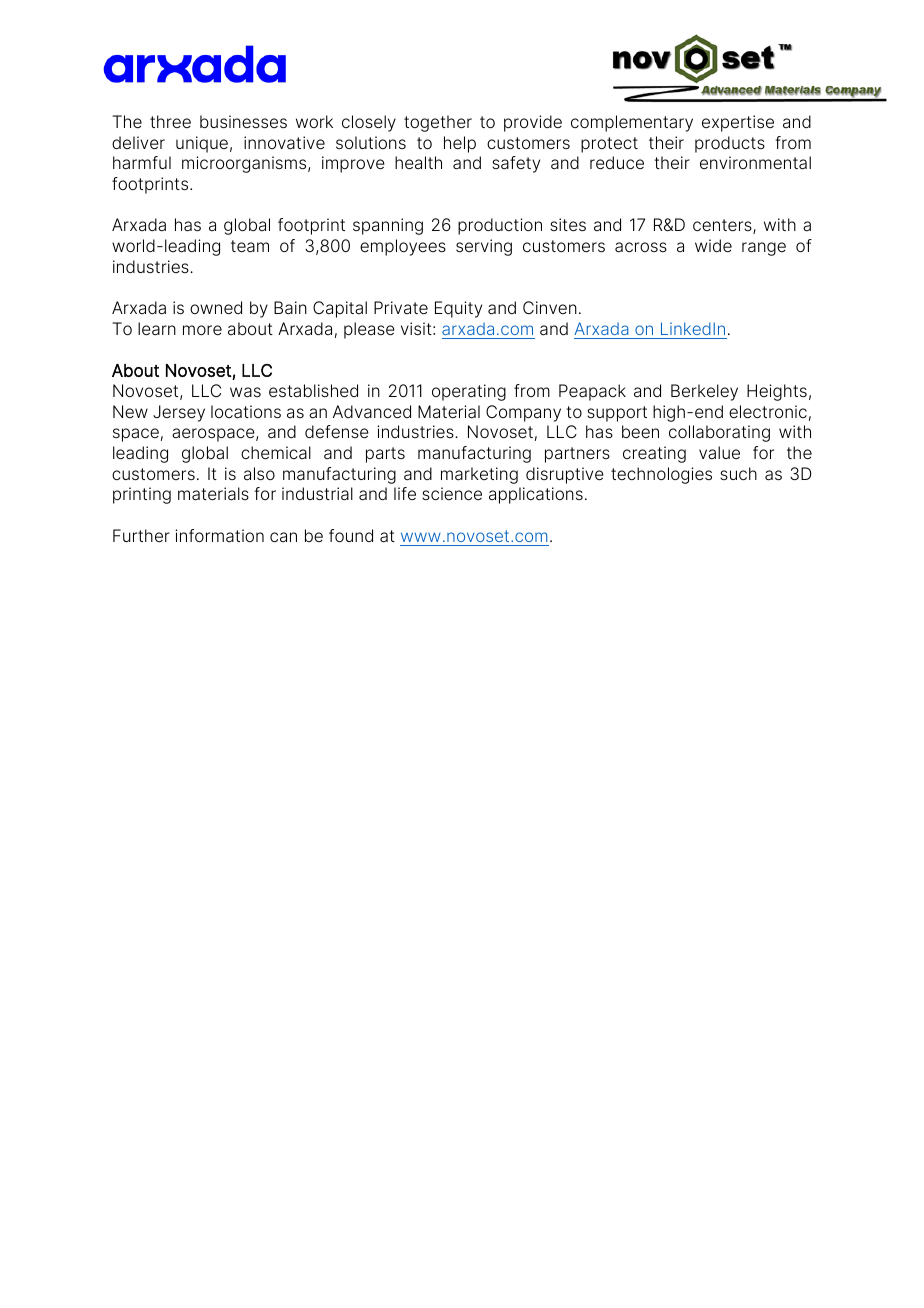  What do you see at coordinates (719, 433) in the screenshot?
I see `collaborating` at bounding box center [719, 433].
